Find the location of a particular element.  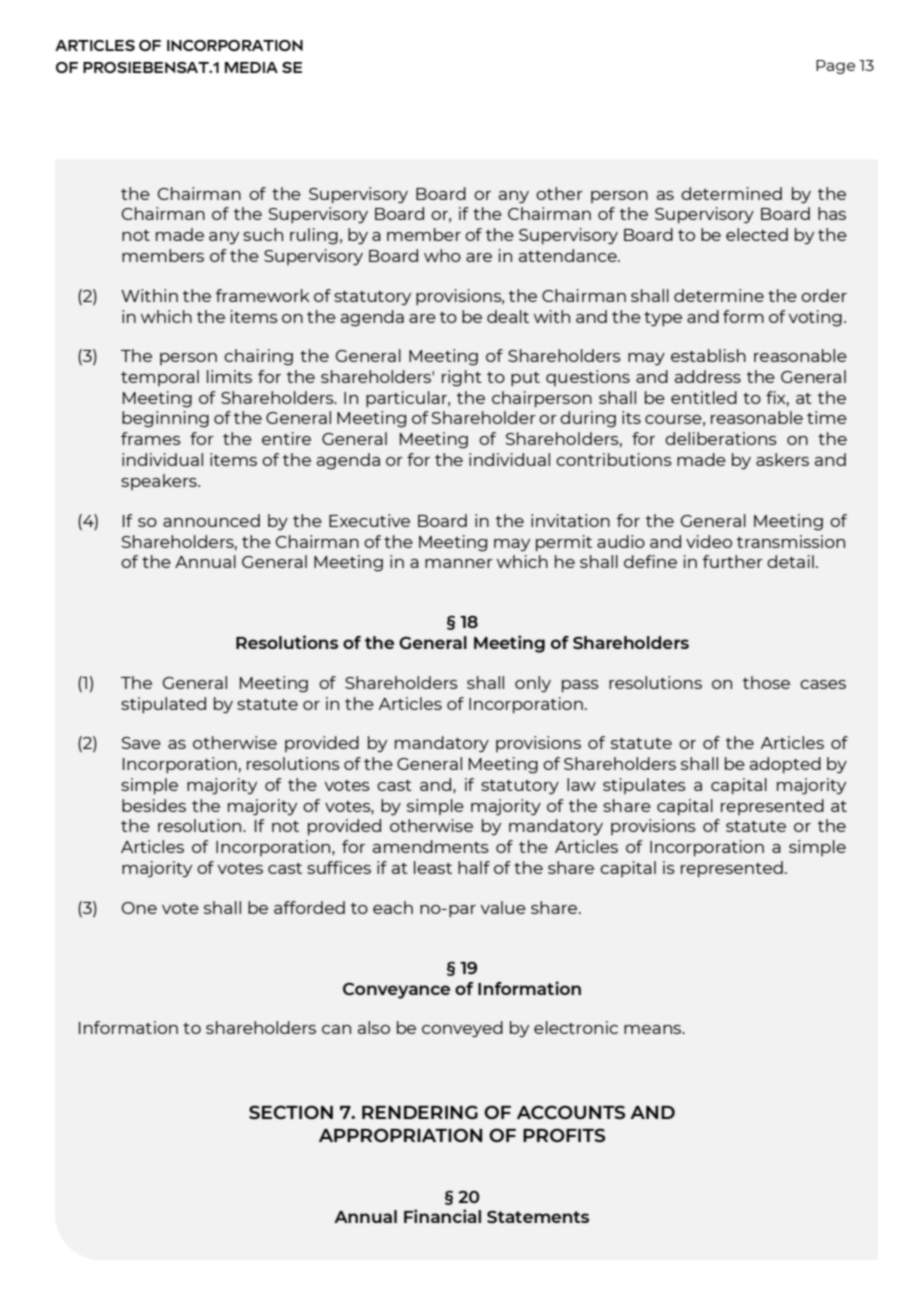

who is located at coordinates (442, 255).
